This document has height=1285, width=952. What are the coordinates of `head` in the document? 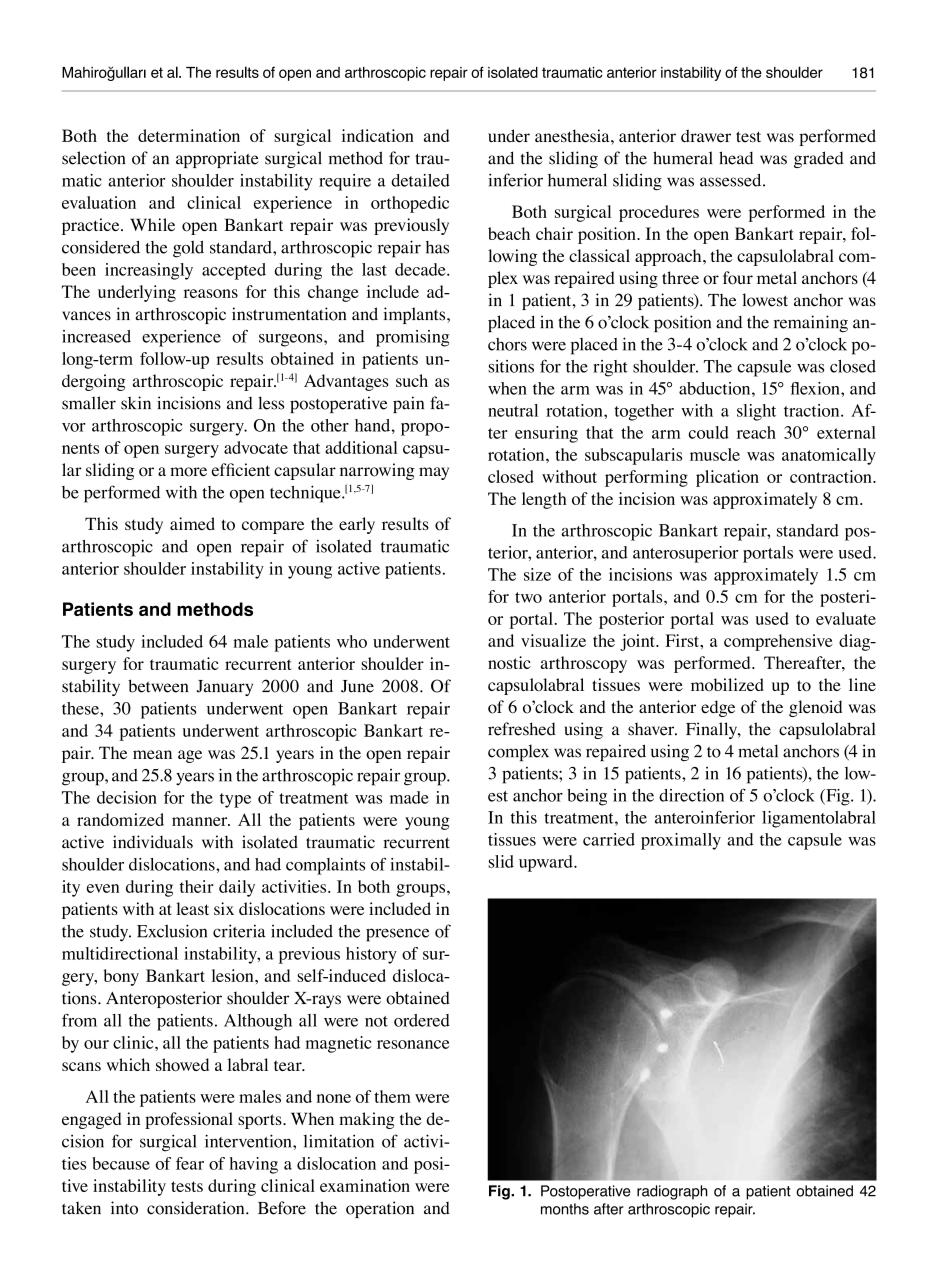 It's located at (736, 158).
